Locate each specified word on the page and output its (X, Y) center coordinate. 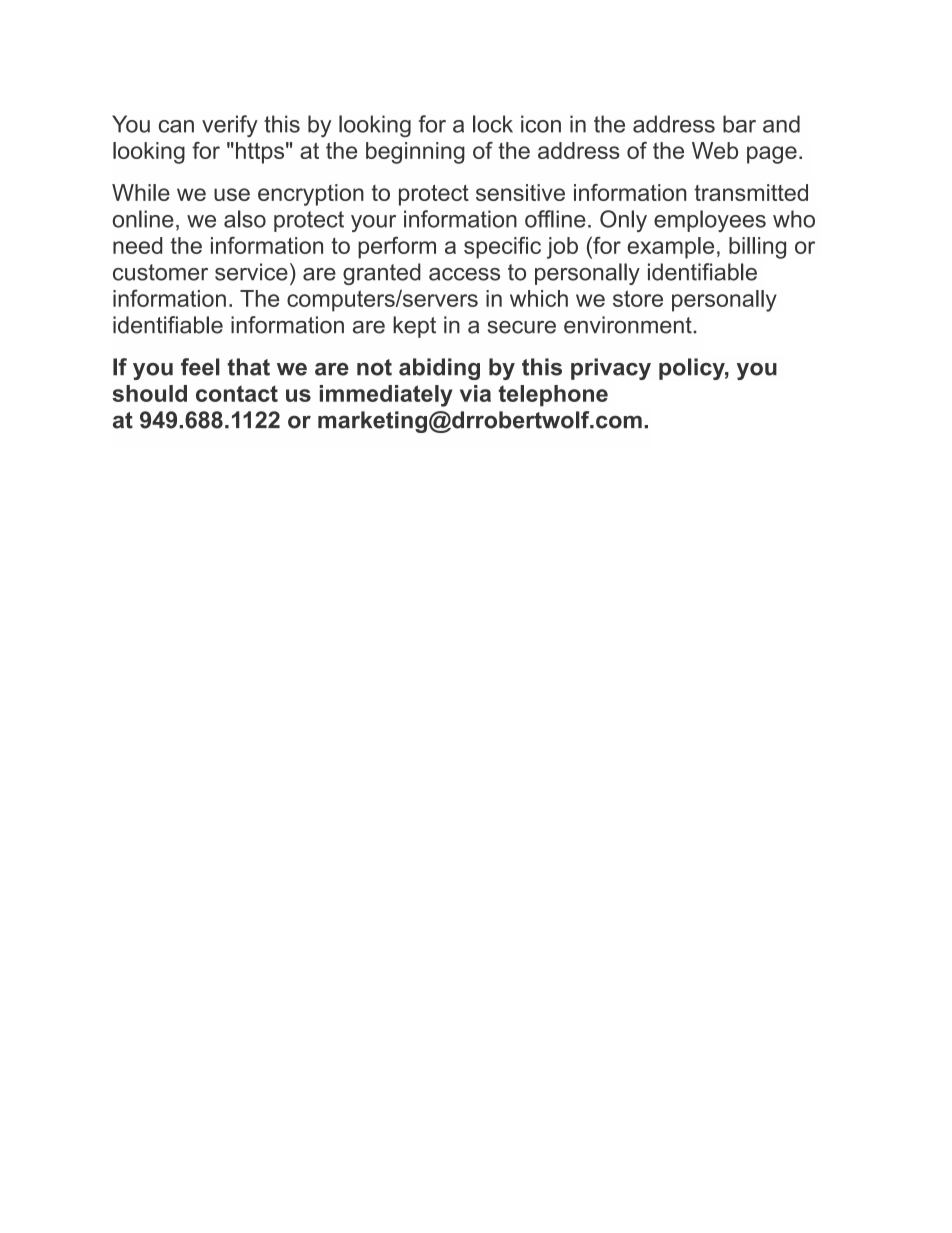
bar (739, 124)
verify (230, 126)
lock (493, 124)
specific (502, 248)
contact (237, 393)
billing (757, 248)
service (251, 272)
